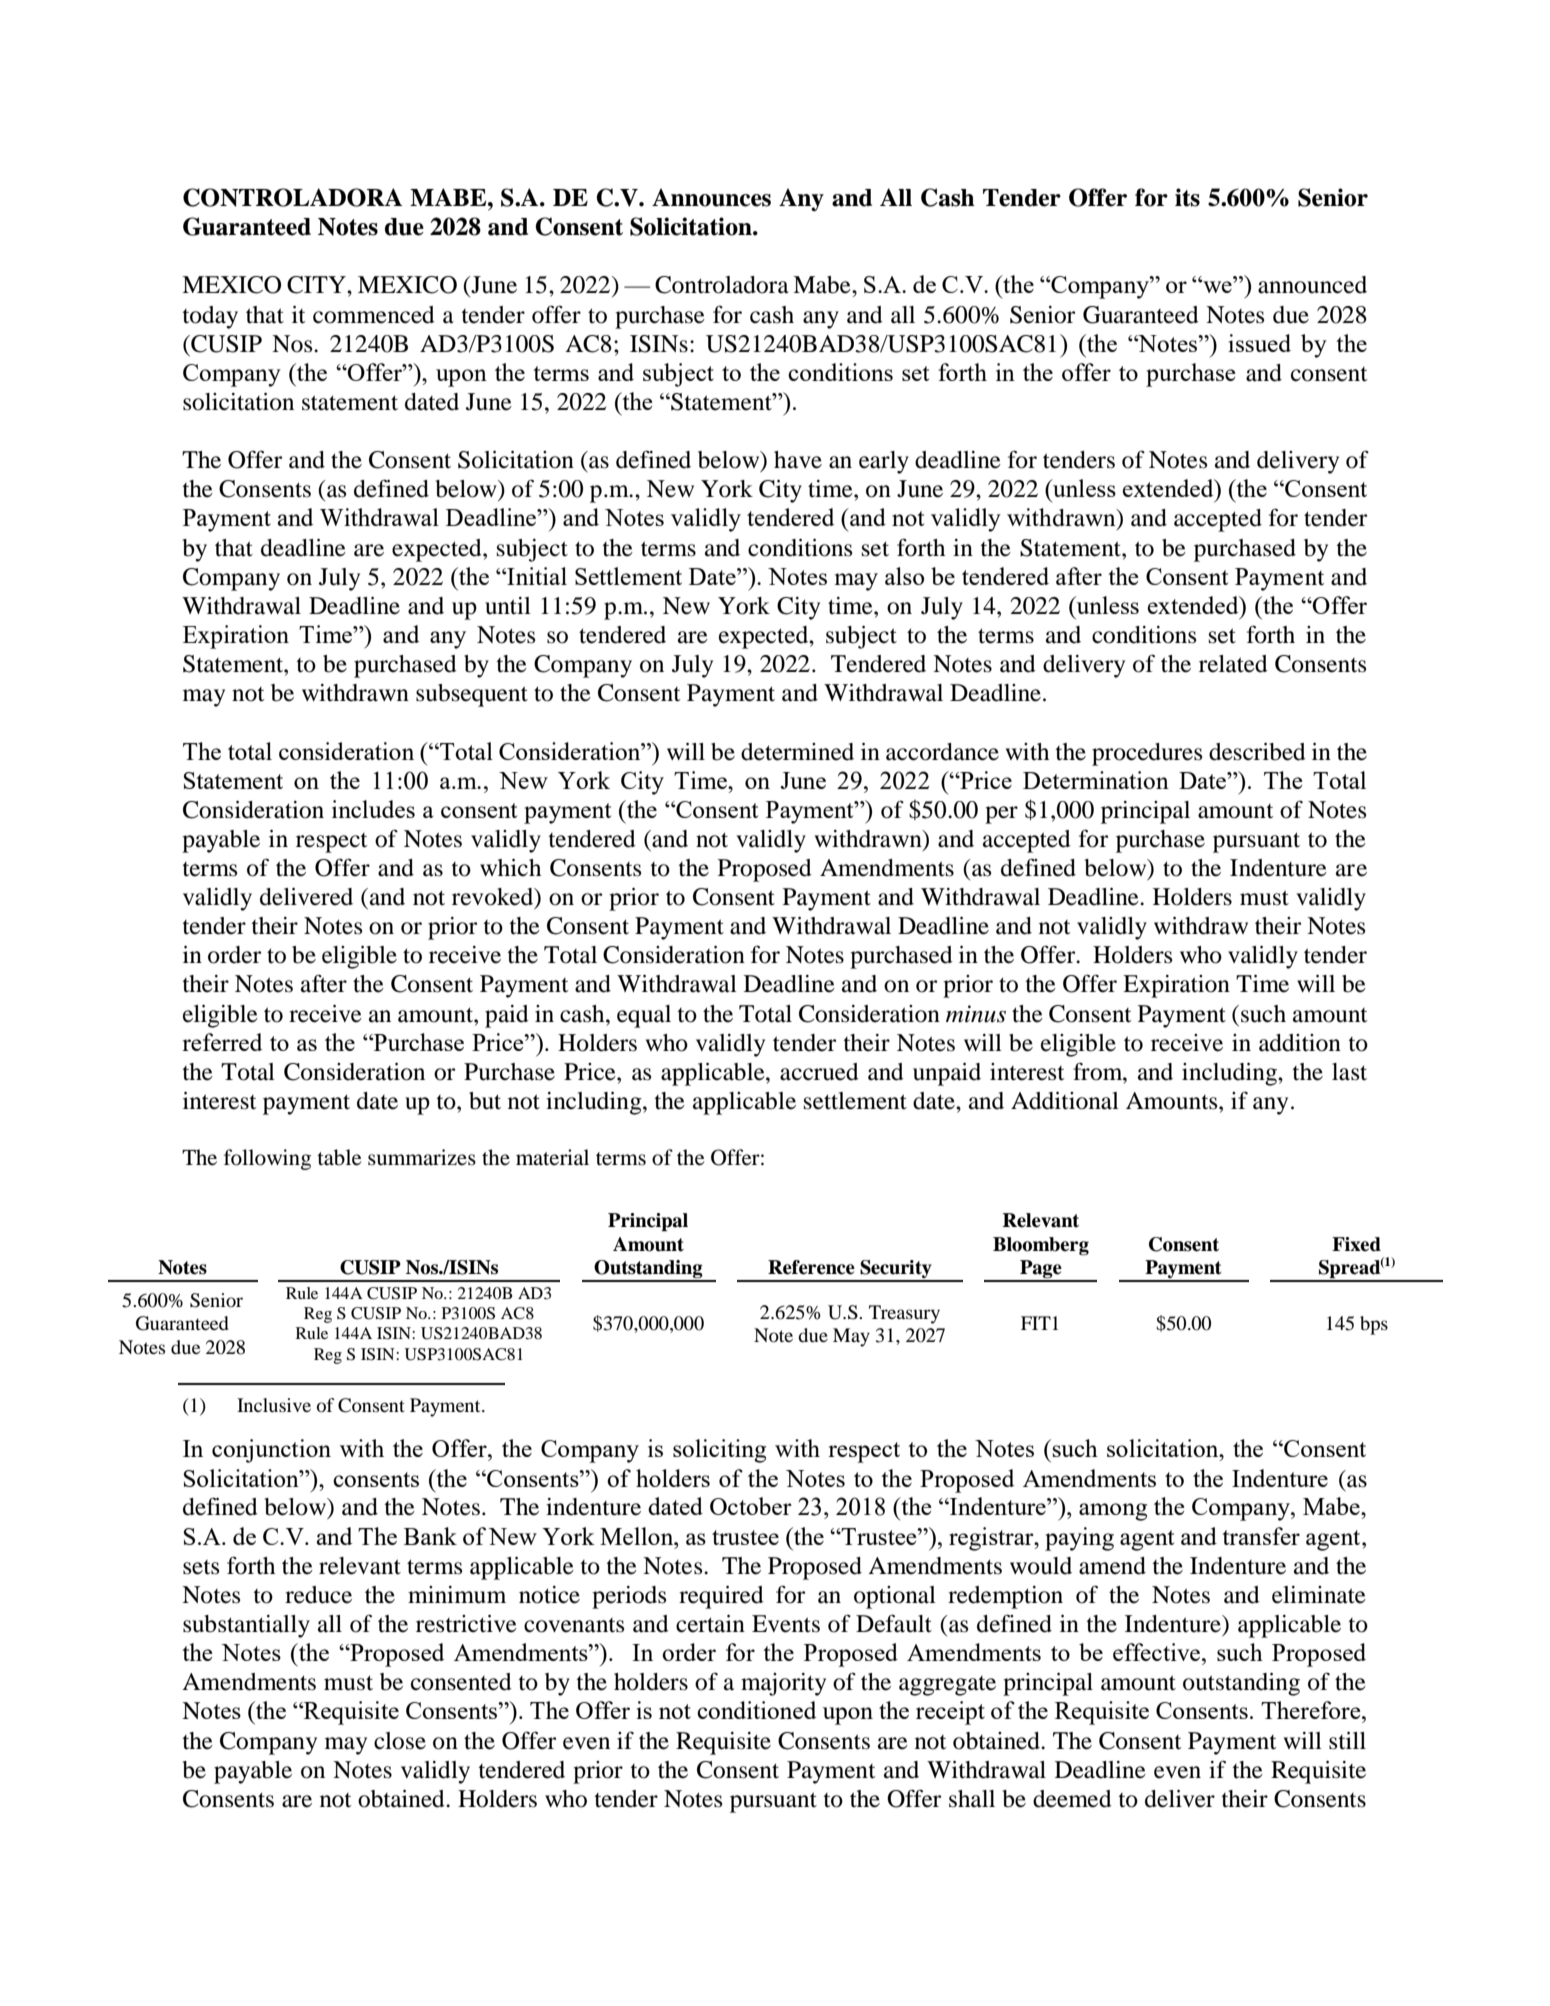 The height and width of the screenshot is (2006, 1550). I want to click on until, so click(508, 606).
